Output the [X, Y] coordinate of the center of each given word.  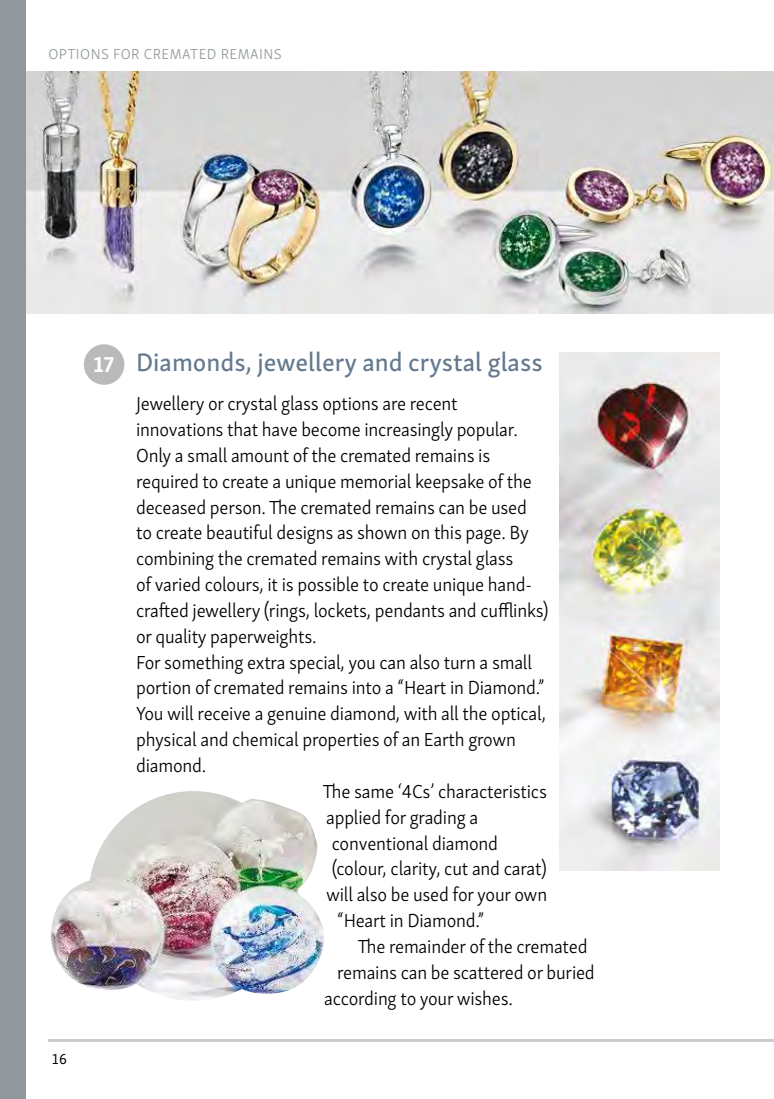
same [374, 793]
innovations [180, 430]
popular [487, 431]
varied [177, 584]
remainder [428, 946]
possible [328, 586]
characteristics [492, 791]
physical [167, 741]
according [360, 1000]
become [331, 429]
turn [459, 663]
